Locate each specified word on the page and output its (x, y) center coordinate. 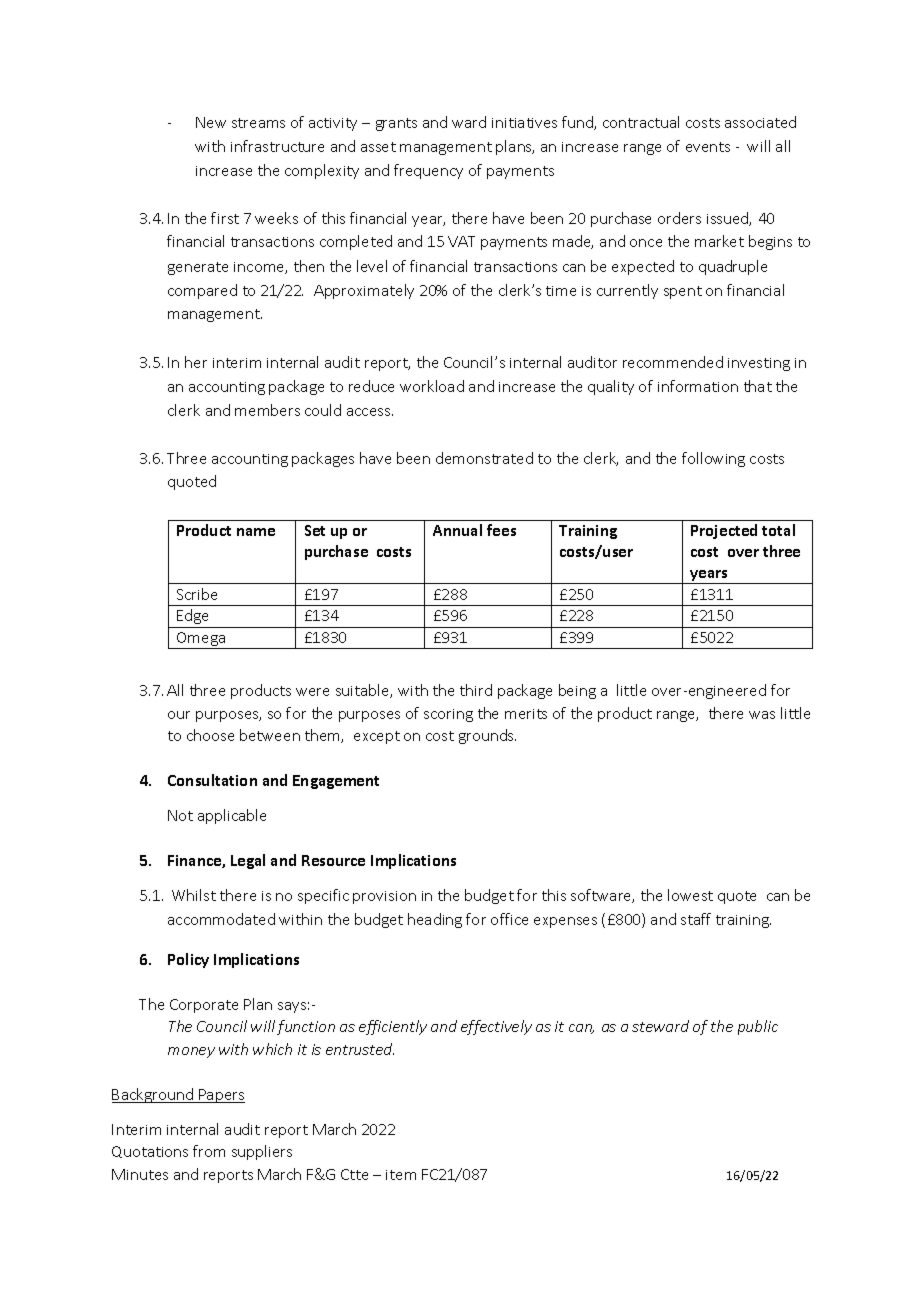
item (401, 1175)
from (209, 1151)
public (758, 1027)
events (708, 147)
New (211, 122)
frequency (428, 171)
